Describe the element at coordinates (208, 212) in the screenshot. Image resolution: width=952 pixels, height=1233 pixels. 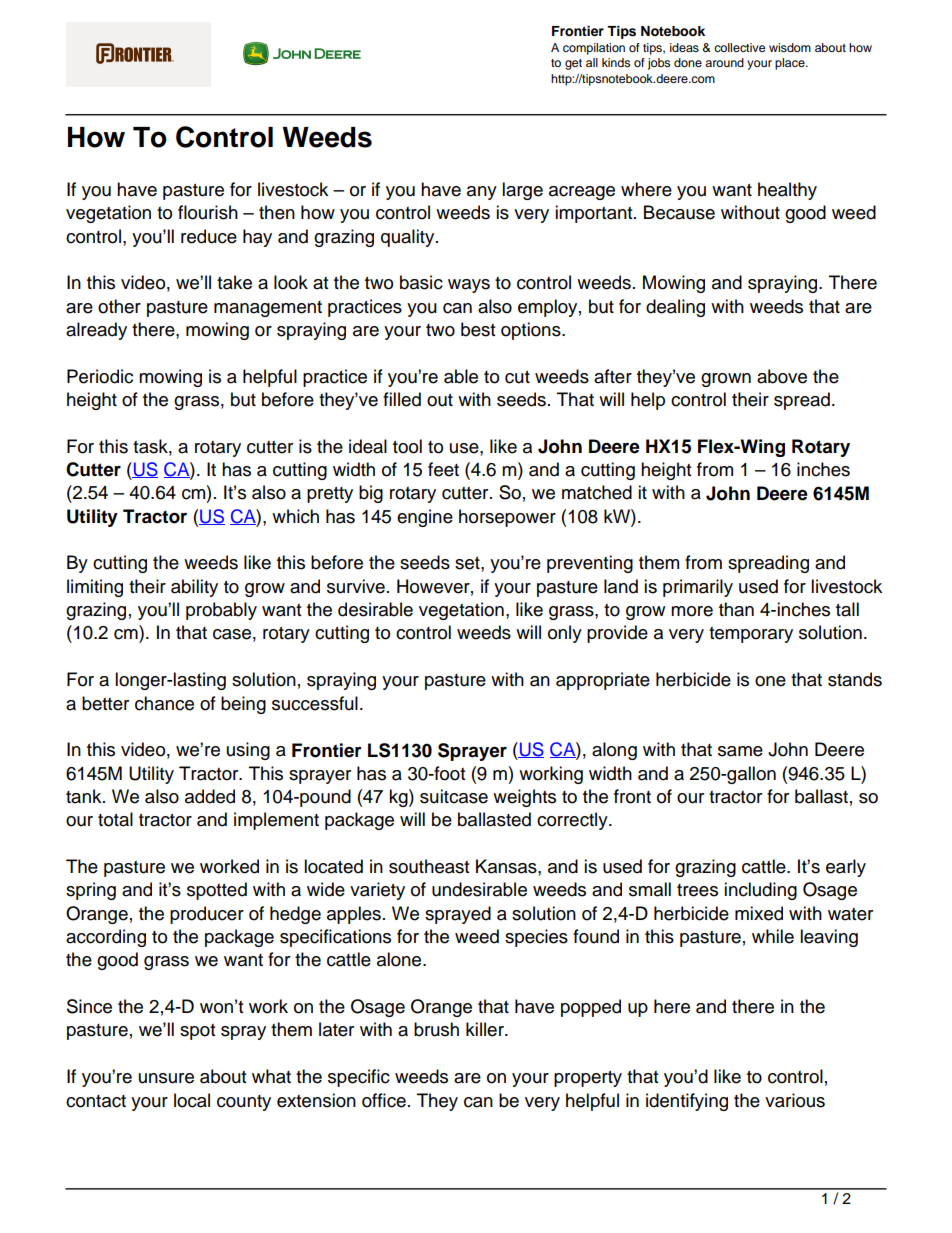
I see `flourish` at that location.
